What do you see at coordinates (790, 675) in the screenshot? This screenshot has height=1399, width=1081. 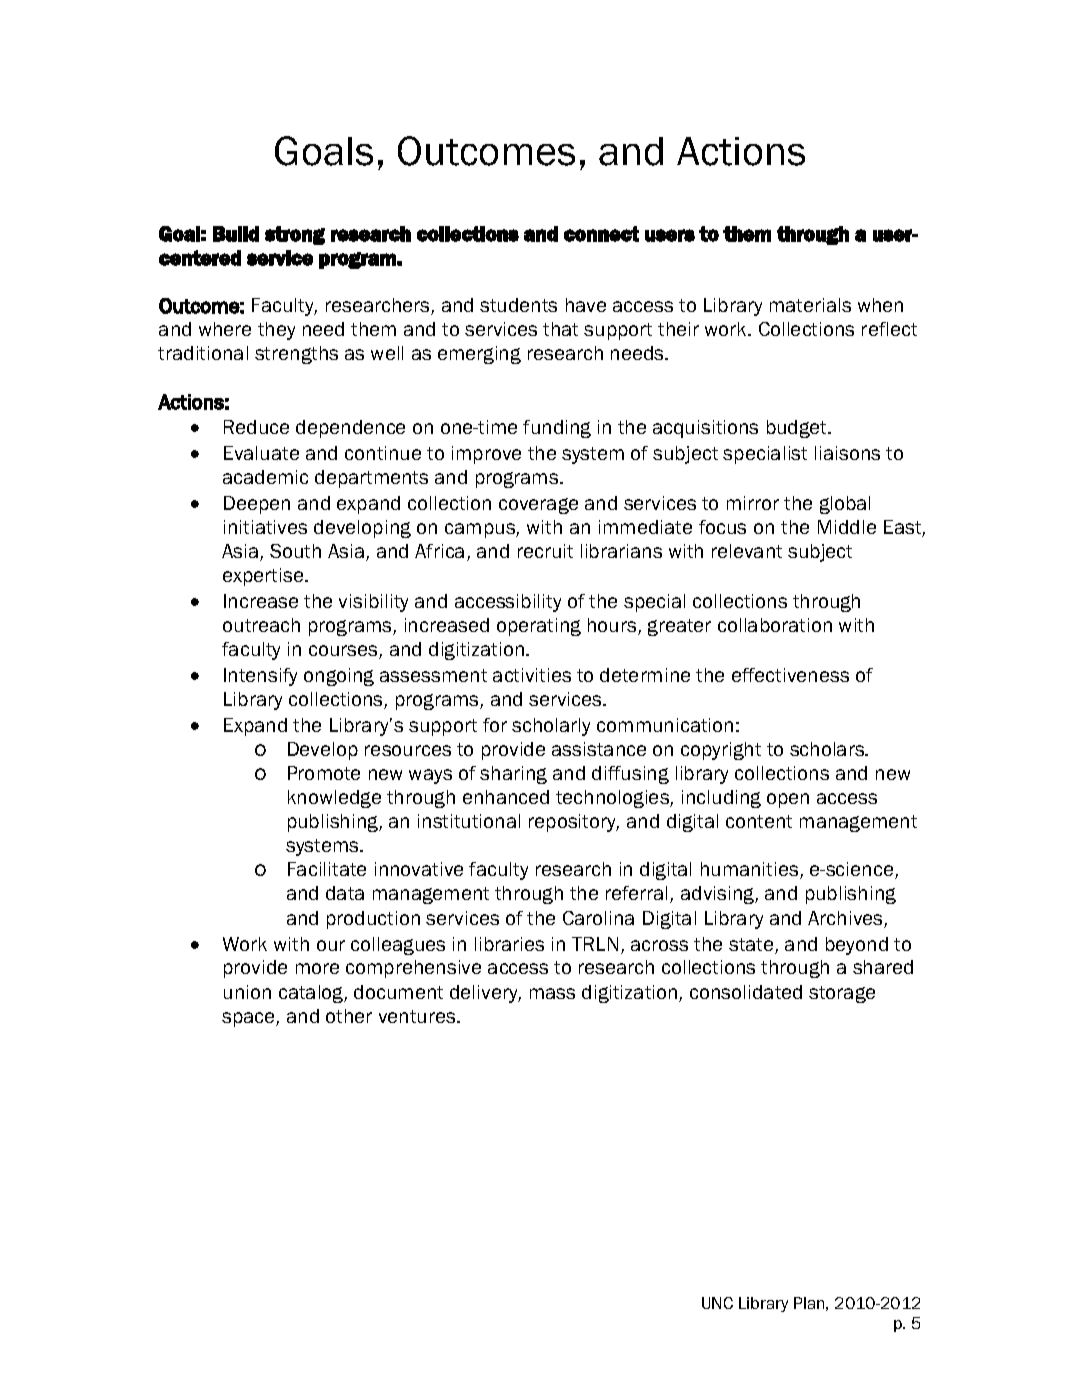 I see `effectiveness` at bounding box center [790, 675].
